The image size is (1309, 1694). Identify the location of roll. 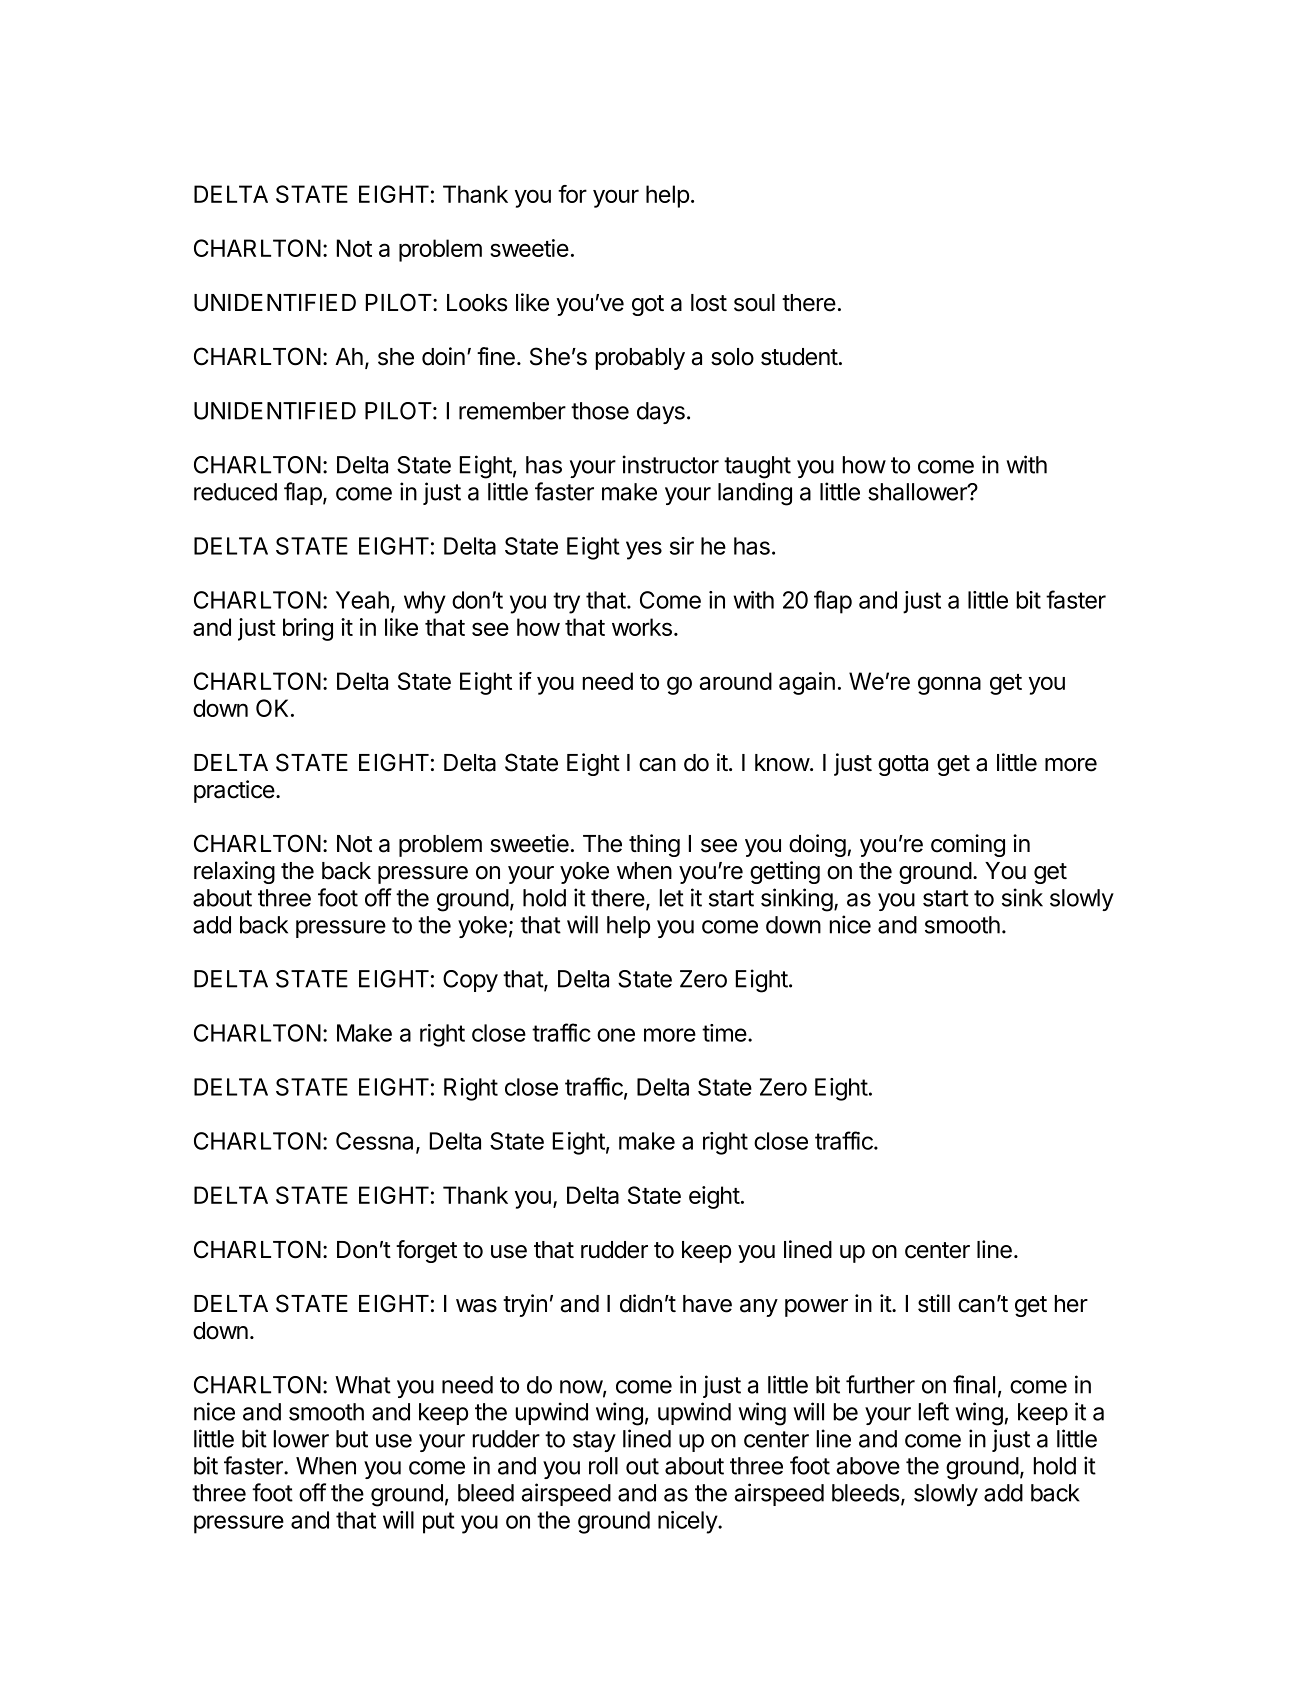
(603, 1466).
